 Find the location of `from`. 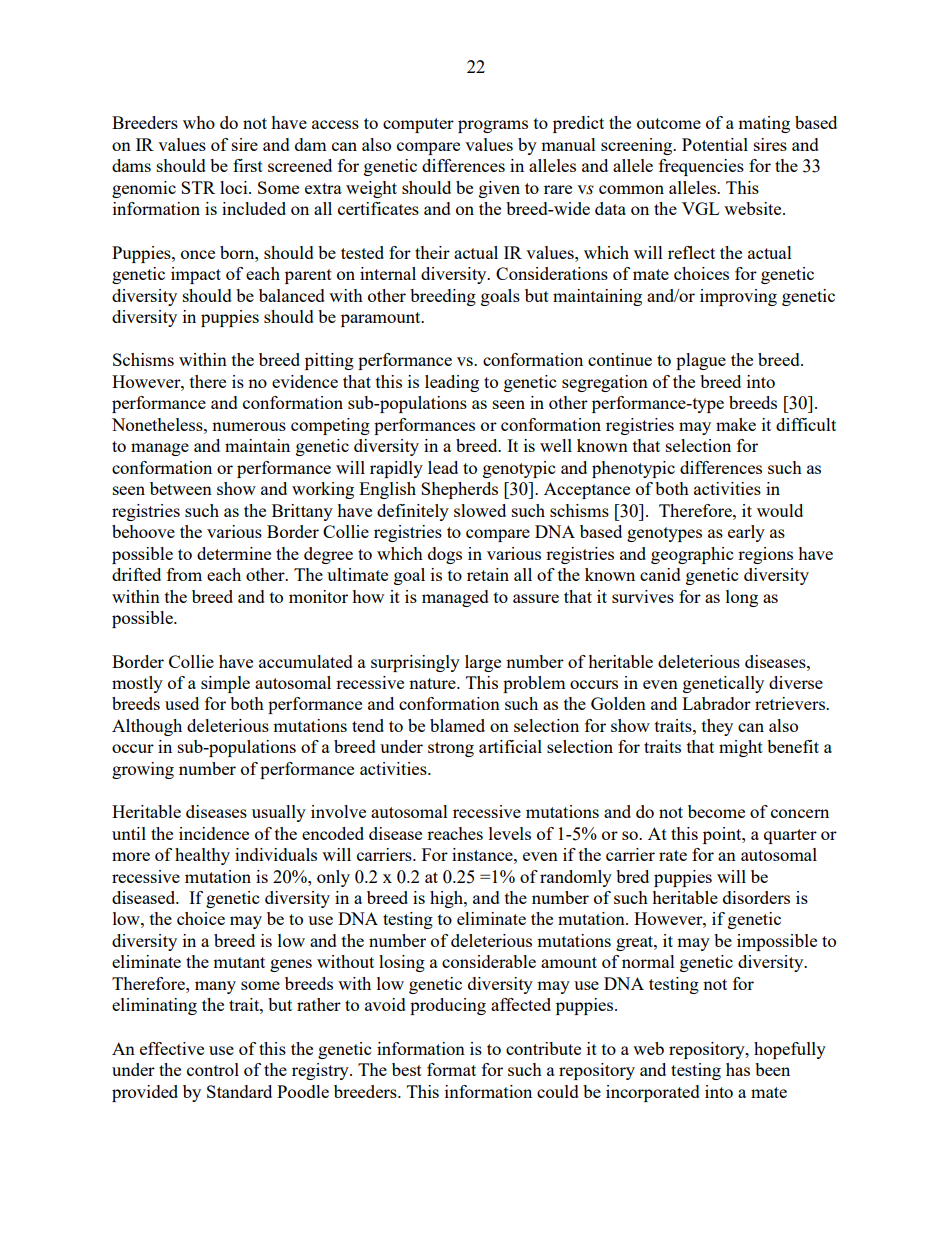

from is located at coordinates (184, 574).
